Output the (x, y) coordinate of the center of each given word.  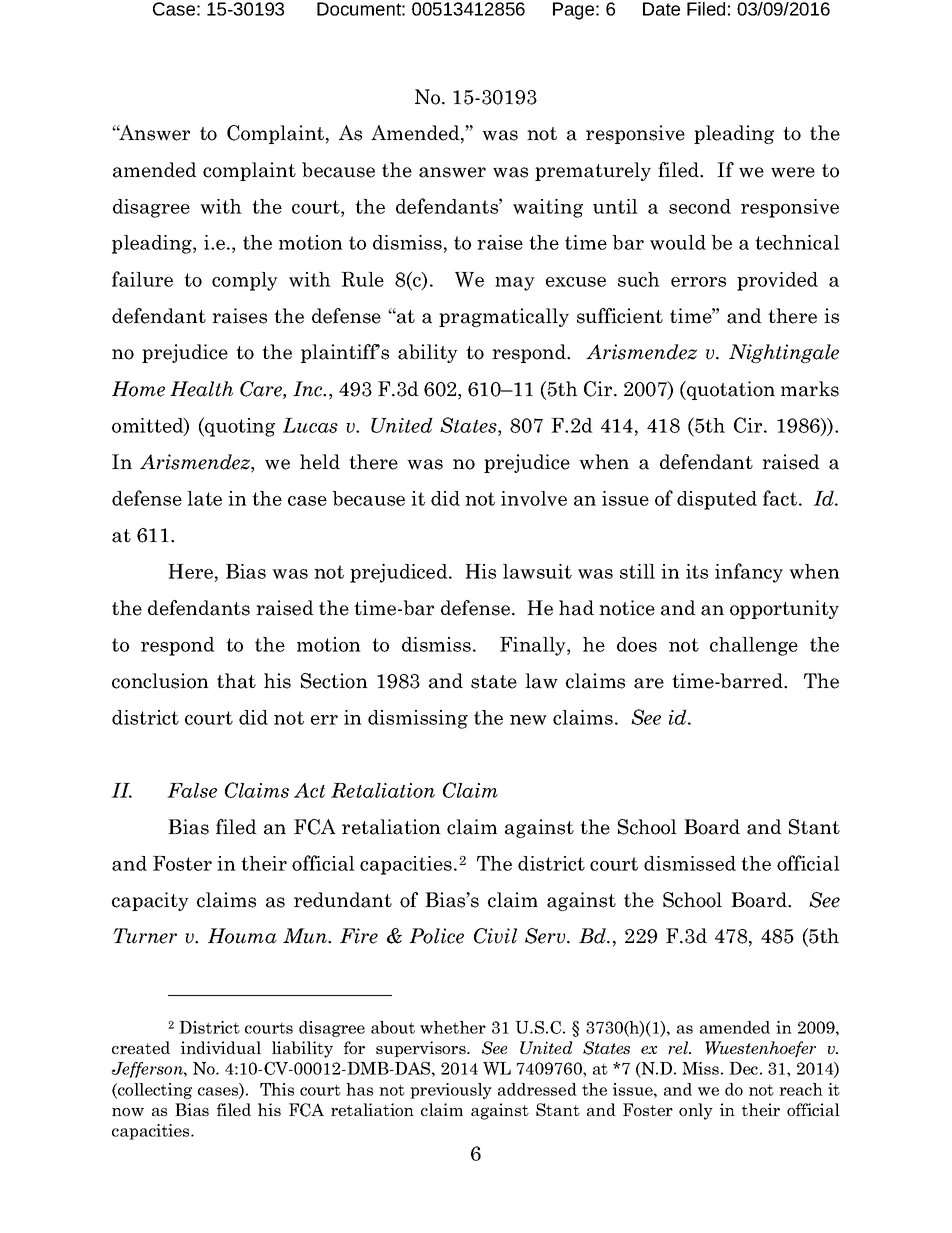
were (793, 172)
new (528, 720)
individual (221, 1047)
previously (451, 1091)
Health (201, 389)
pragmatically (504, 317)
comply (245, 281)
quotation (730, 390)
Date (661, 9)
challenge (754, 646)
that (236, 681)
